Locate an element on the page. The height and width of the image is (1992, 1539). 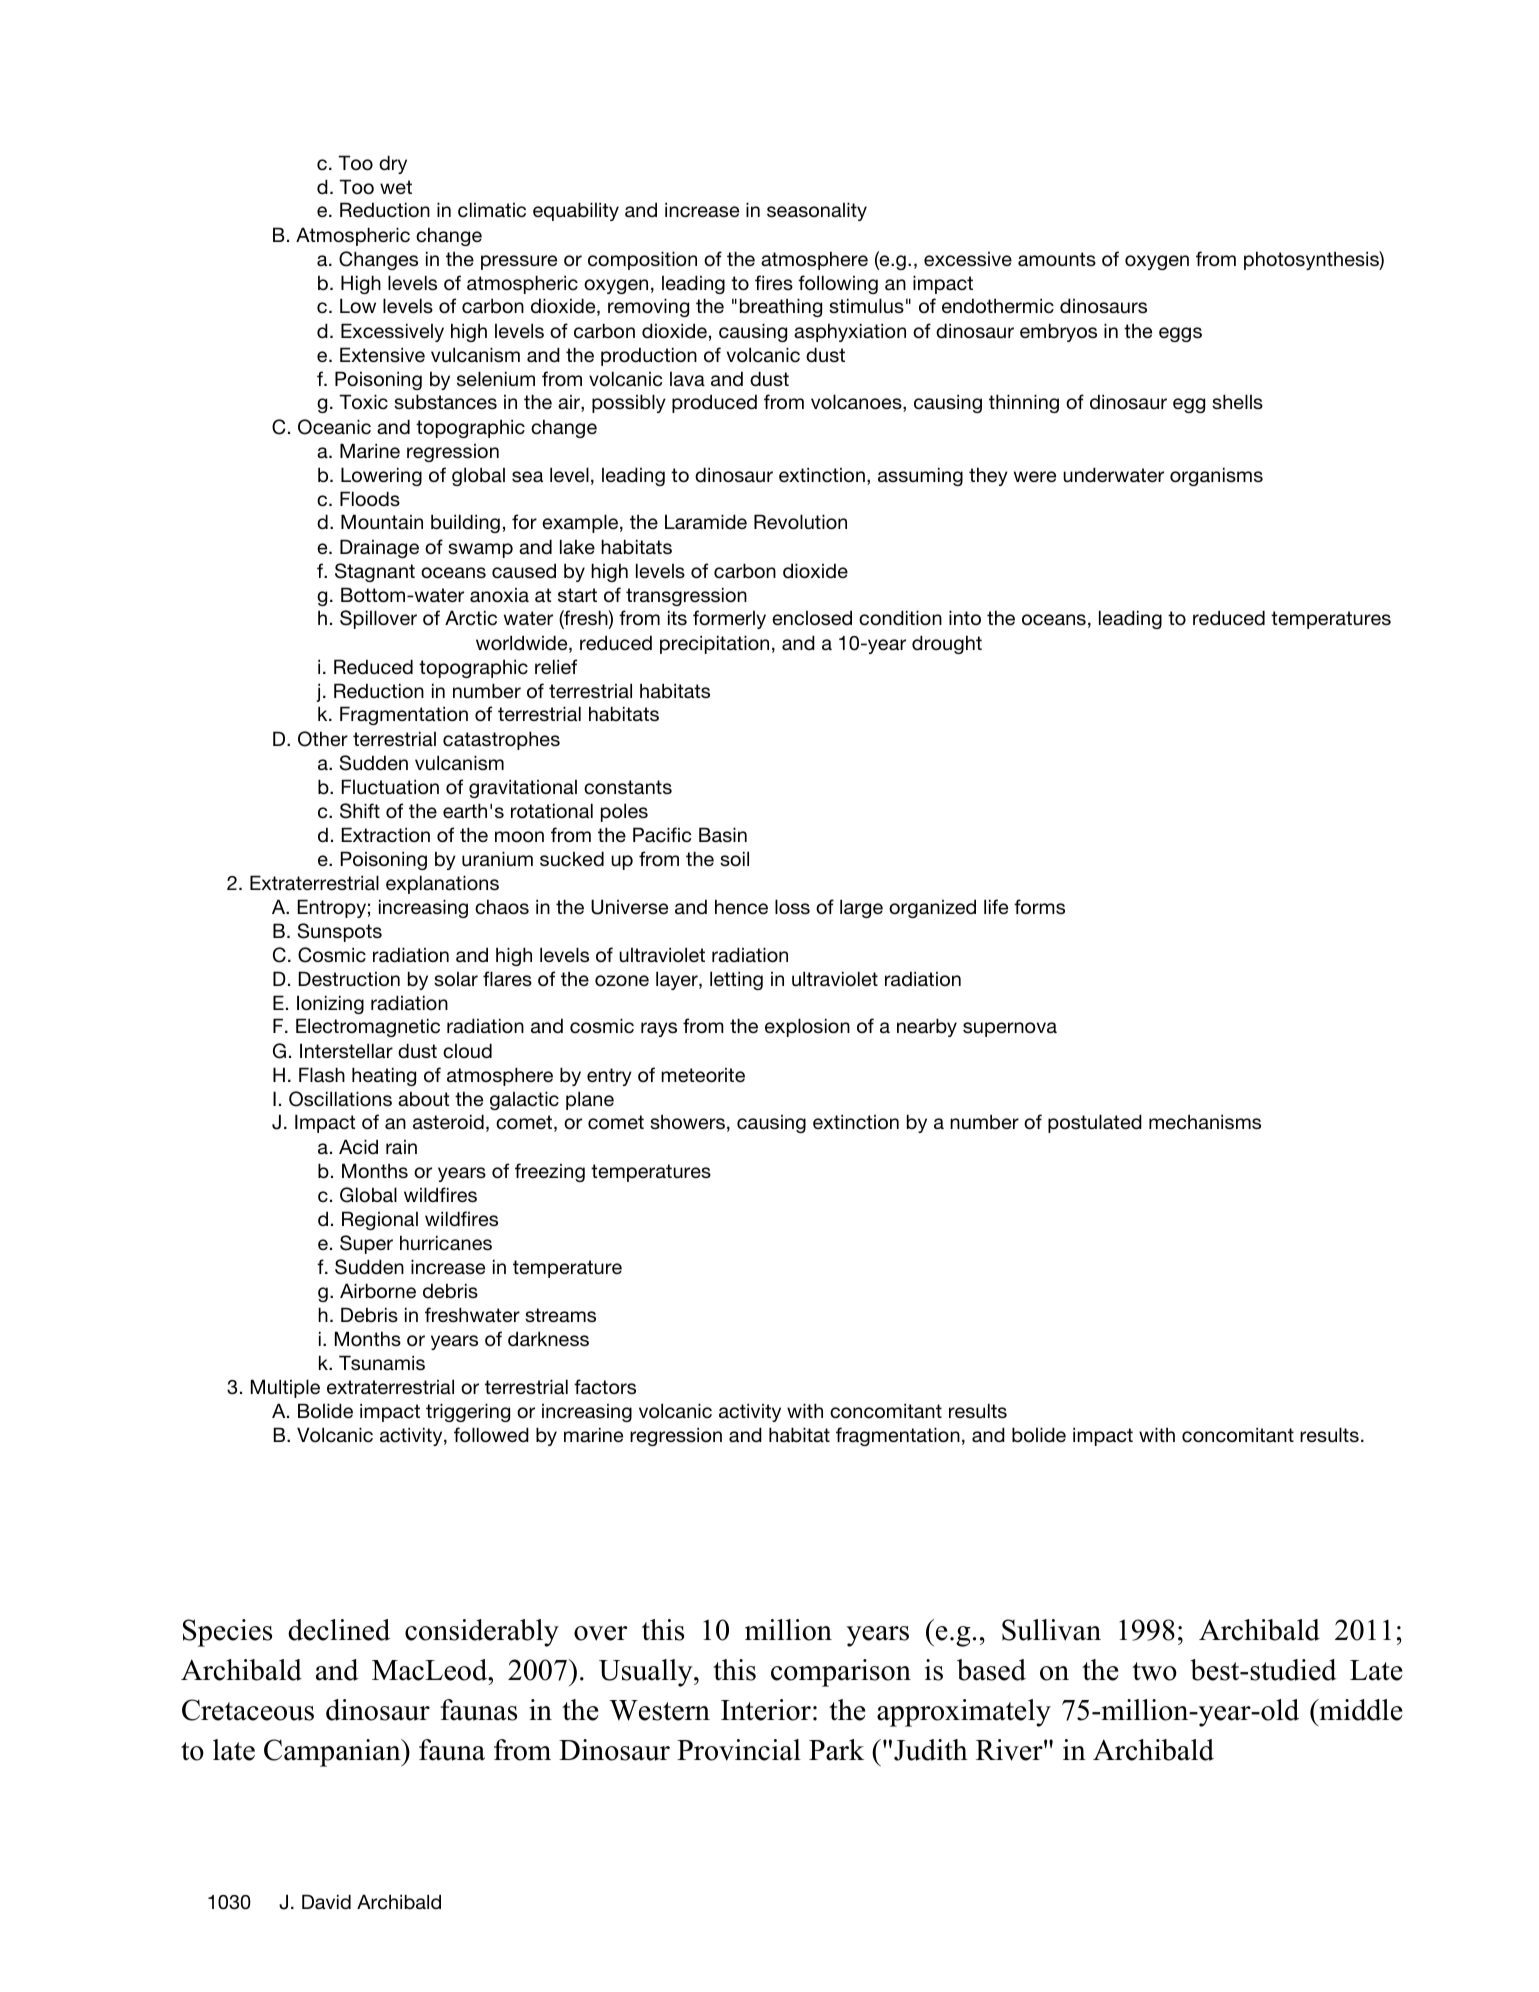
factors is located at coordinates (605, 1387).
